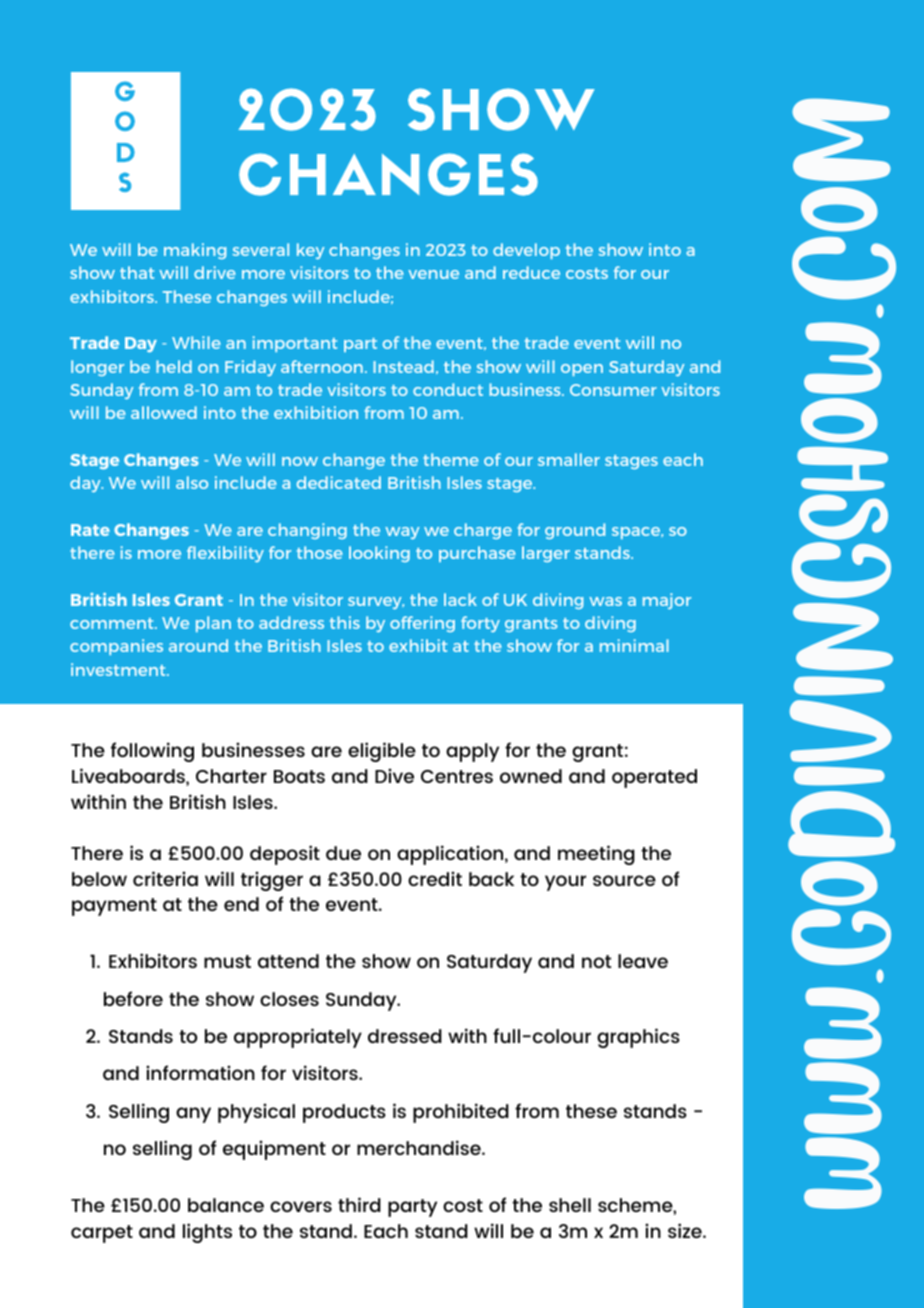 The width and height of the document is (924, 1308). What do you see at coordinates (531, 272) in the document?
I see `reduce` at bounding box center [531, 272].
